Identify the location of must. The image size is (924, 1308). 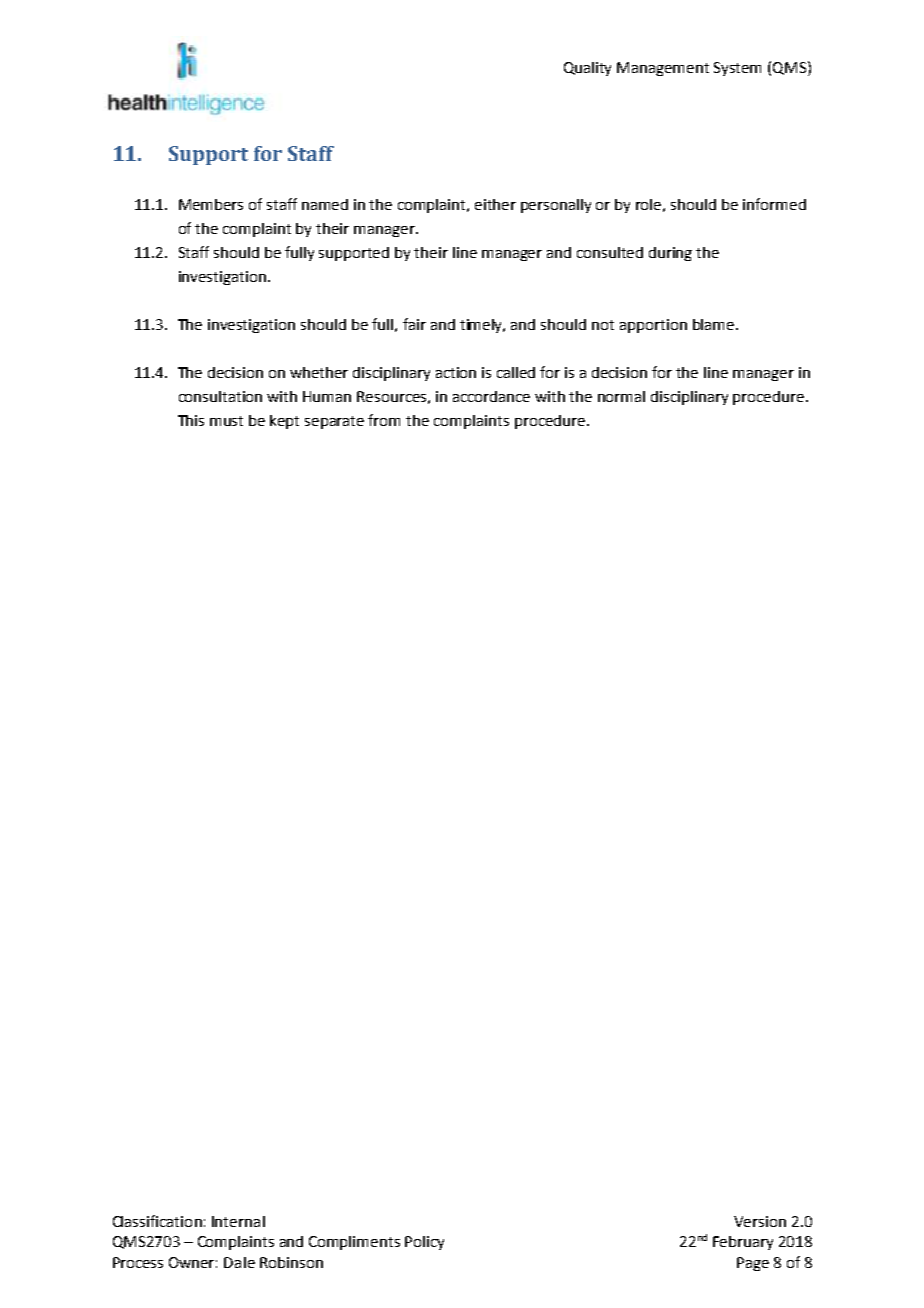
(226, 421).
